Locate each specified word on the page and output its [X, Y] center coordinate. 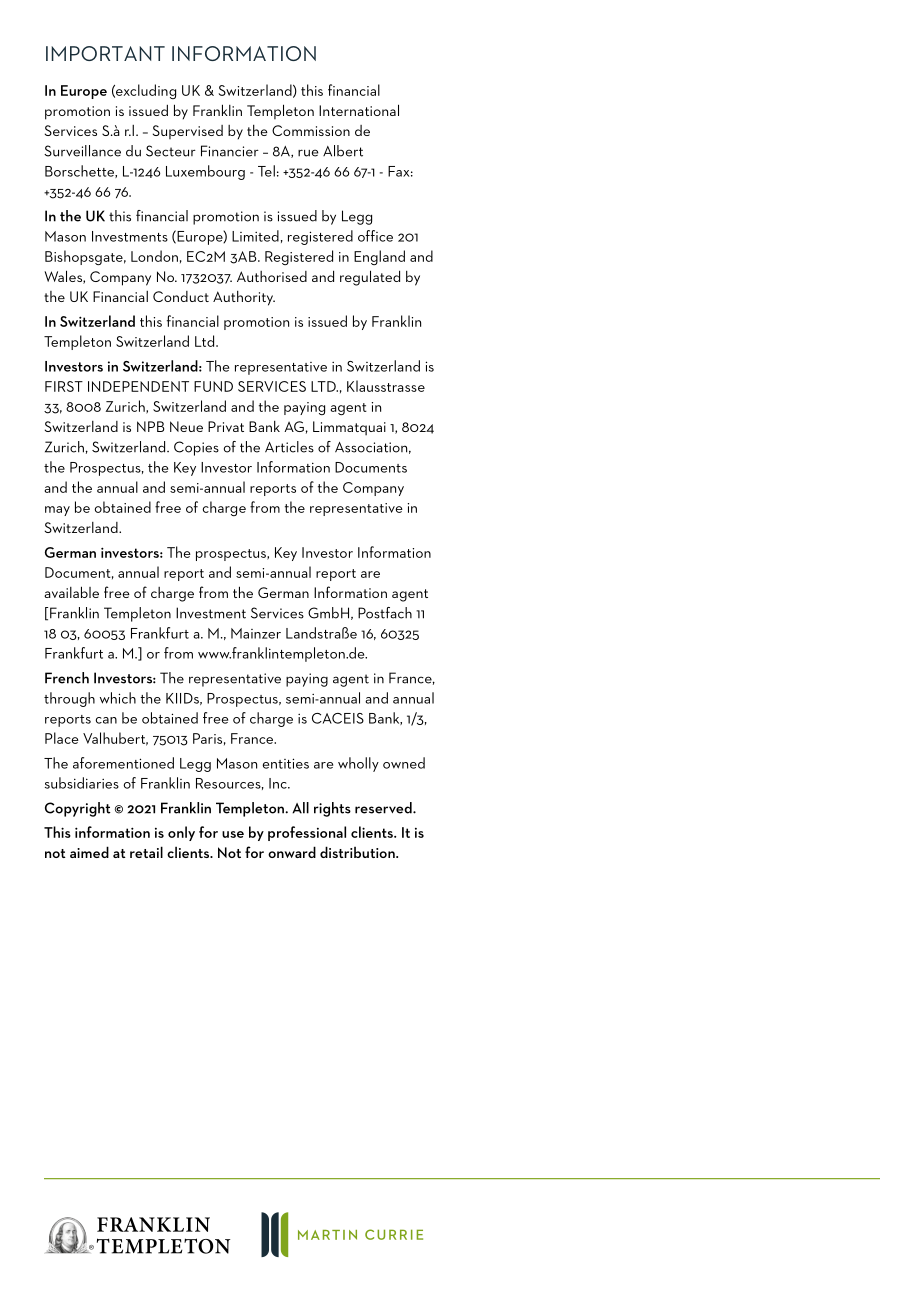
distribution [358, 852]
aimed [89, 852]
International [359, 110]
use [233, 834]
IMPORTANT [105, 53]
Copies [196, 448]
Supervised [188, 132]
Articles [289, 447]
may [57, 511]
